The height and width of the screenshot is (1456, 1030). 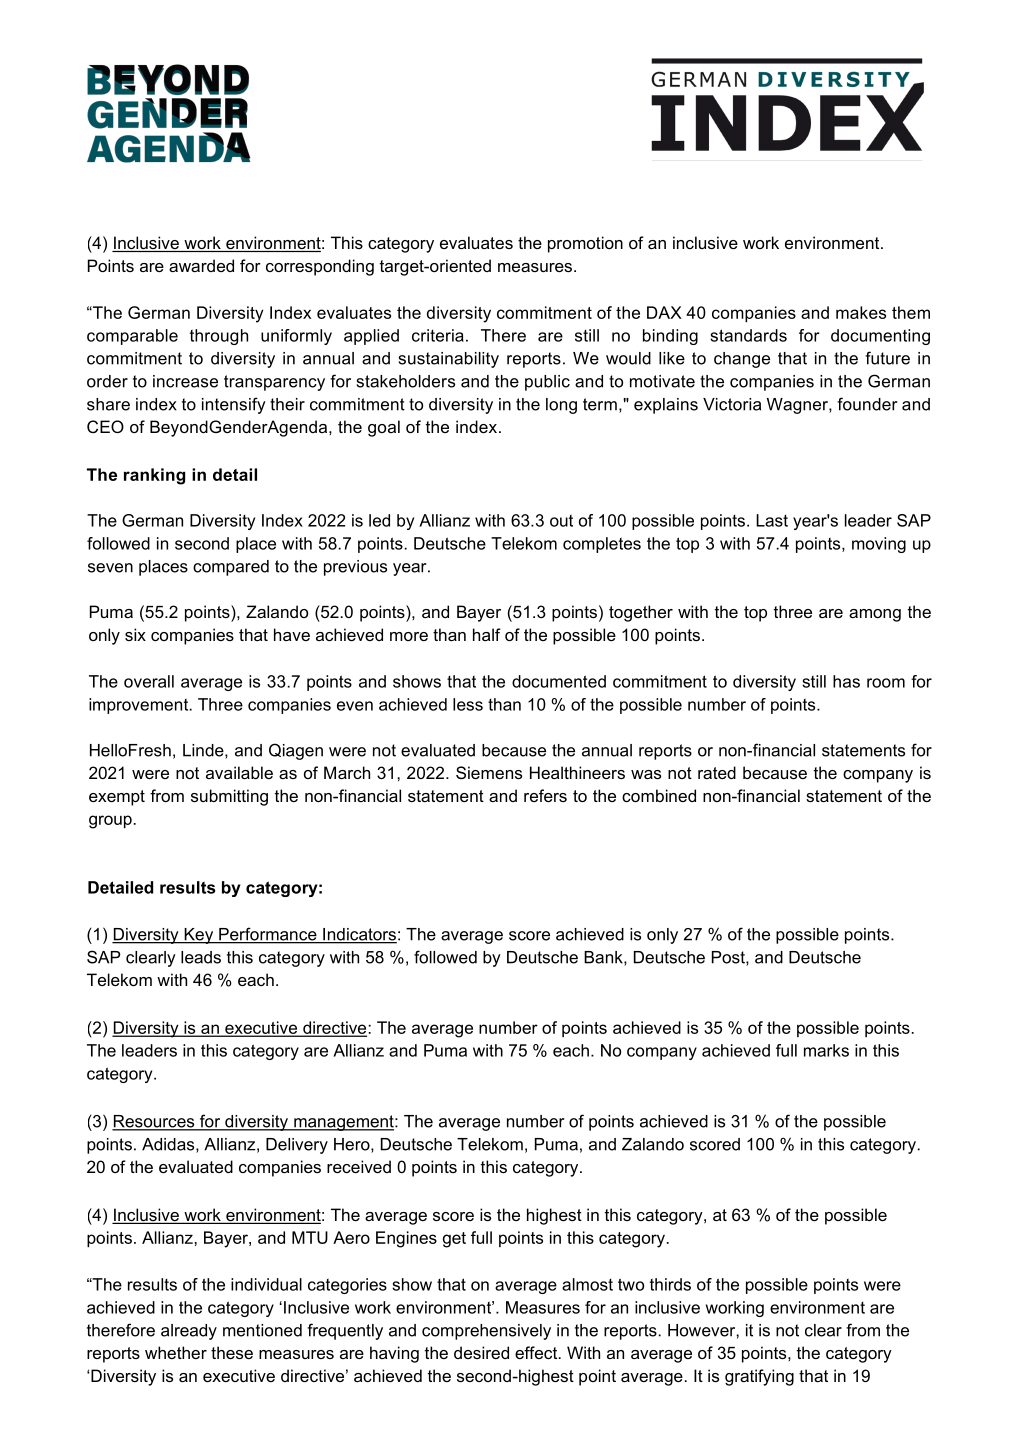 I want to click on promotion, so click(x=585, y=244).
